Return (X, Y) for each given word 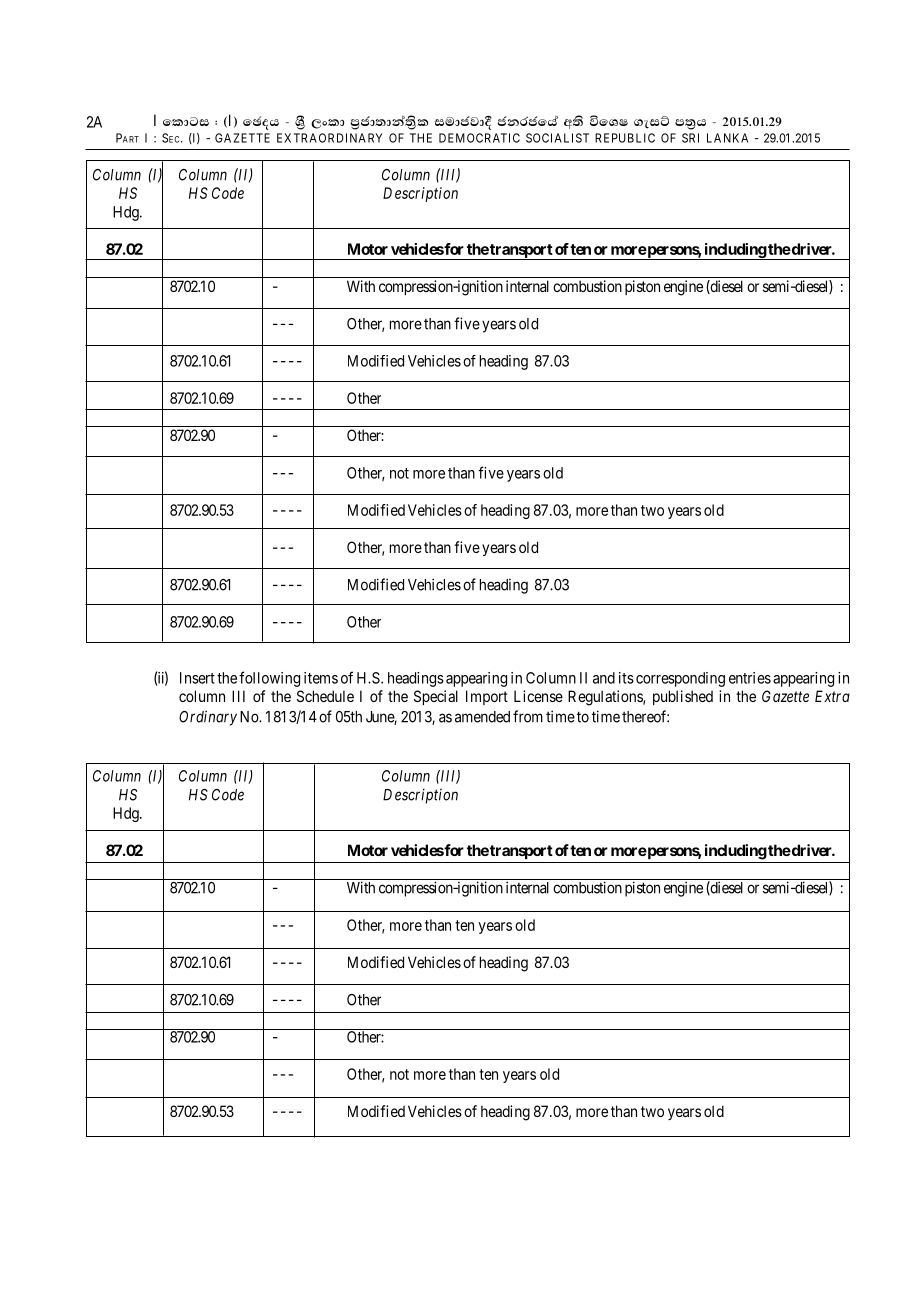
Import (487, 697)
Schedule (325, 696)
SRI (690, 138)
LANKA (727, 138)
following (269, 679)
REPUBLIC (625, 138)
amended (482, 717)
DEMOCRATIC (479, 138)
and (604, 678)
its (626, 678)
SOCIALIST (557, 138)
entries (750, 678)
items (321, 678)
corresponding (680, 679)
